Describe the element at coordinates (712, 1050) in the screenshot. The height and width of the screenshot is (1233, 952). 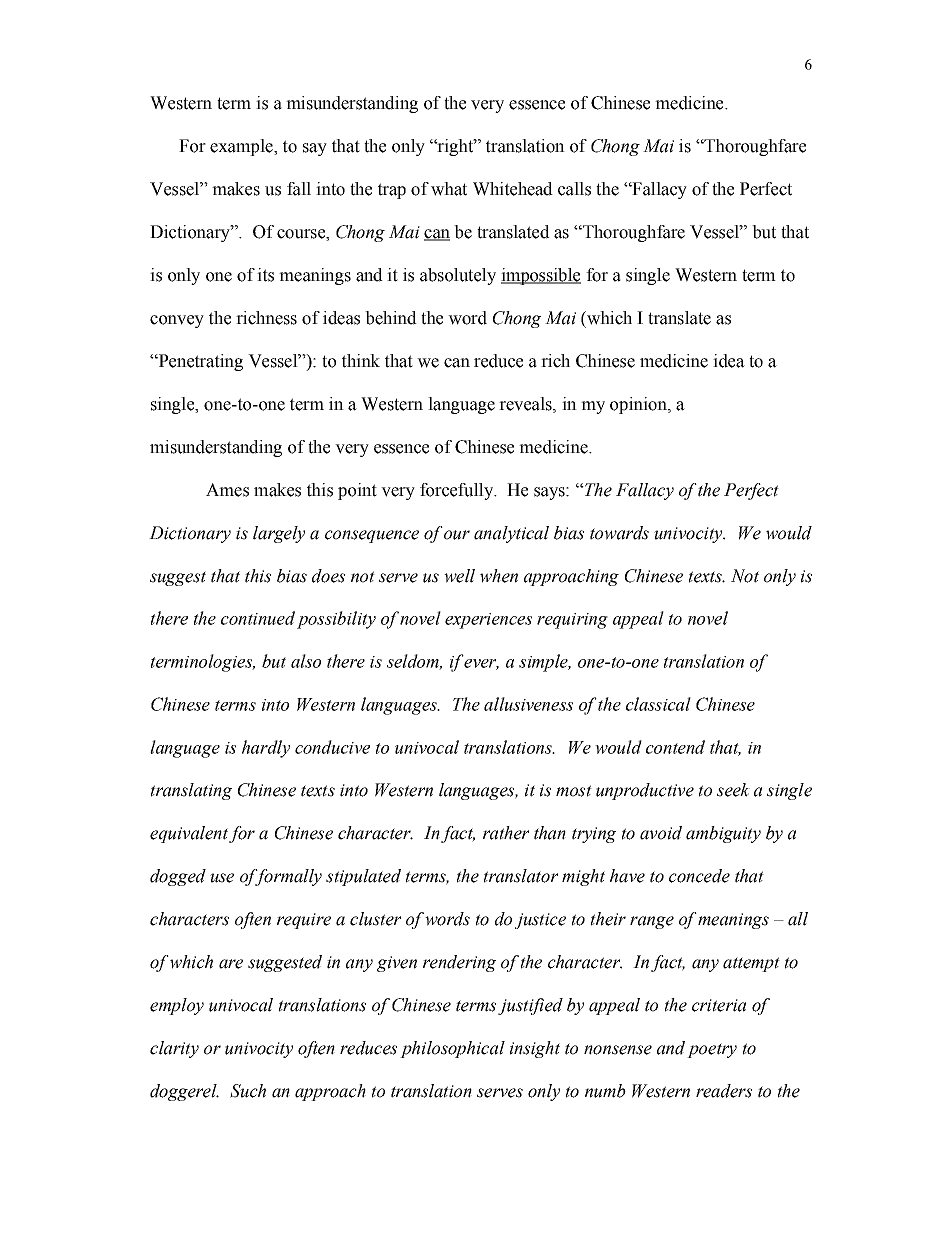
I see `poetry` at that location.
